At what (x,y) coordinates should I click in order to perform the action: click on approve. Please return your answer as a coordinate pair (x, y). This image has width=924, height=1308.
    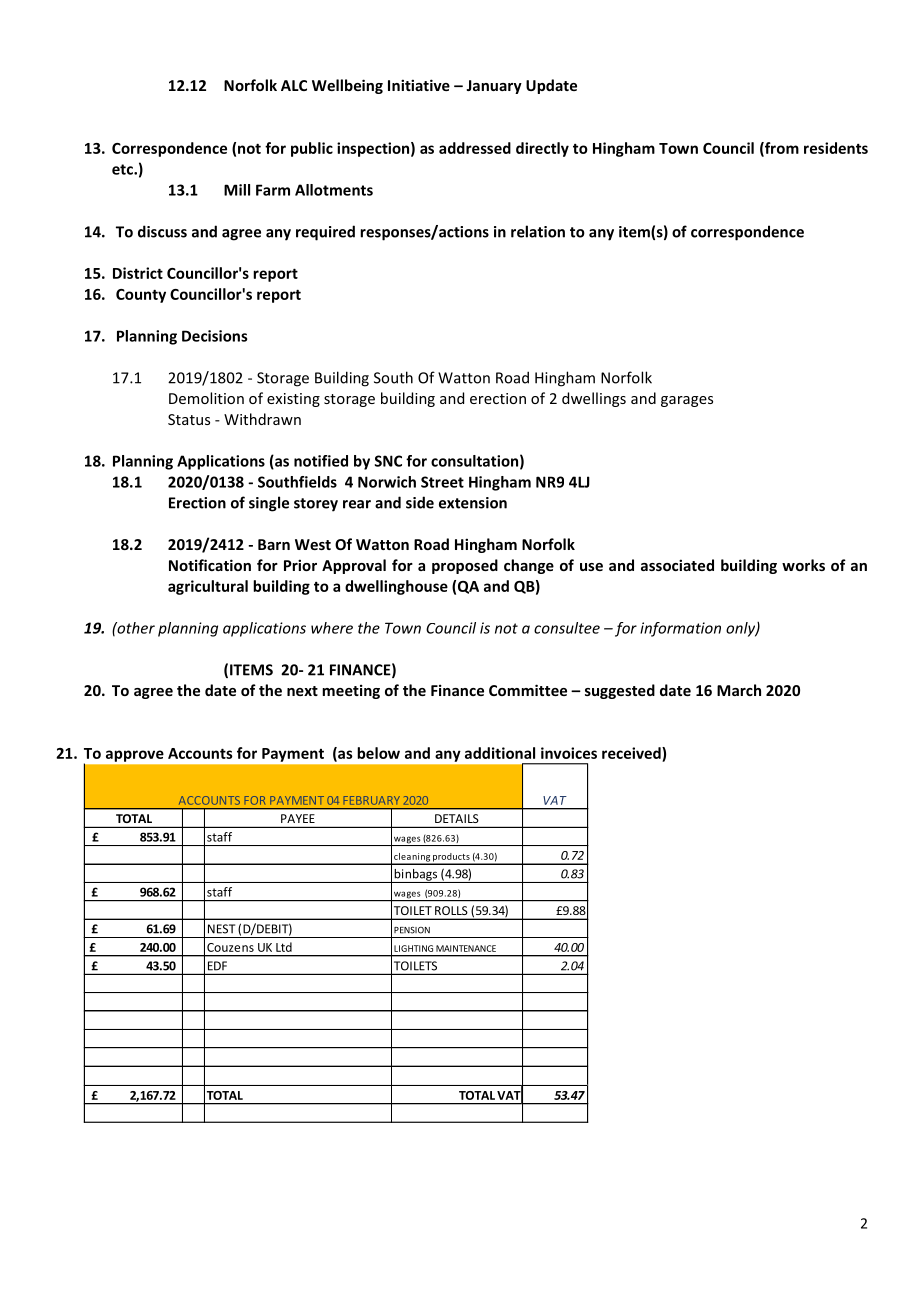
    Looking at the image, I should click on (135, 756).
